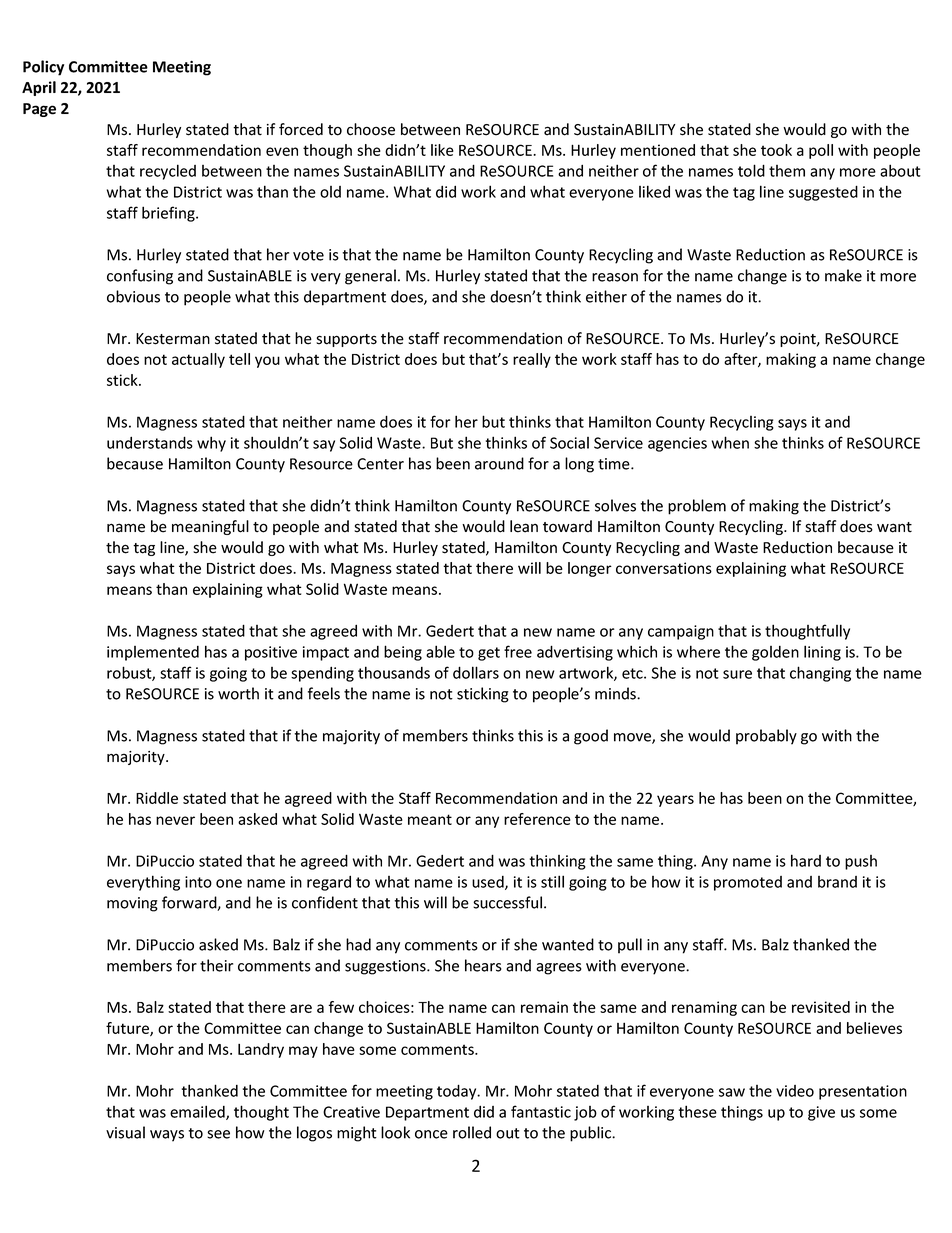  I want to click on changing, so click(820, 674).
